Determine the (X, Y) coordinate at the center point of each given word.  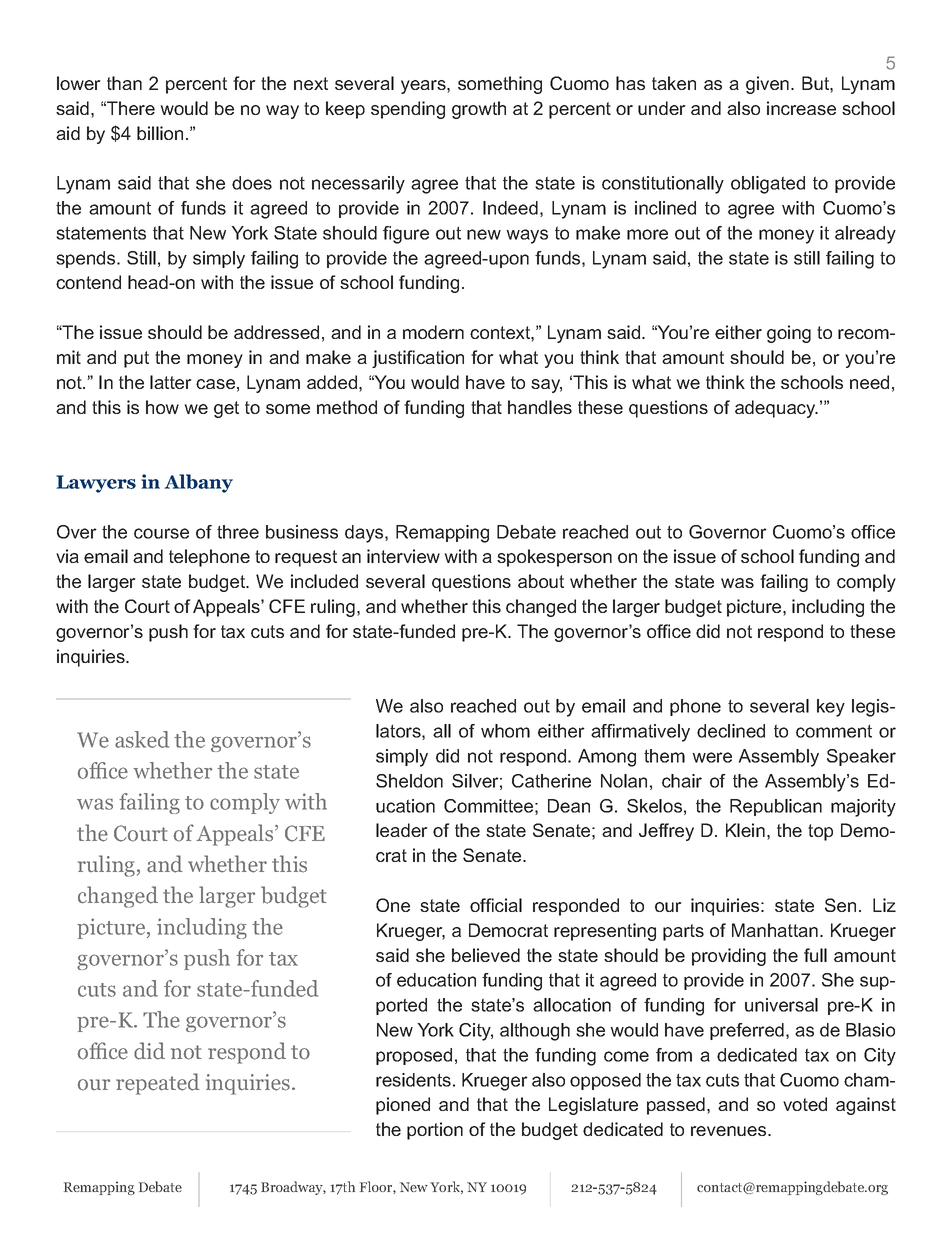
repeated (158, 1084)
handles (540, 407)
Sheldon (409, 781)
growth (479, 110)
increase (801, 108)
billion (160, 133)
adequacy (776, 409)
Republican (776, 807)
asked (142, 739)
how (162, 407)
